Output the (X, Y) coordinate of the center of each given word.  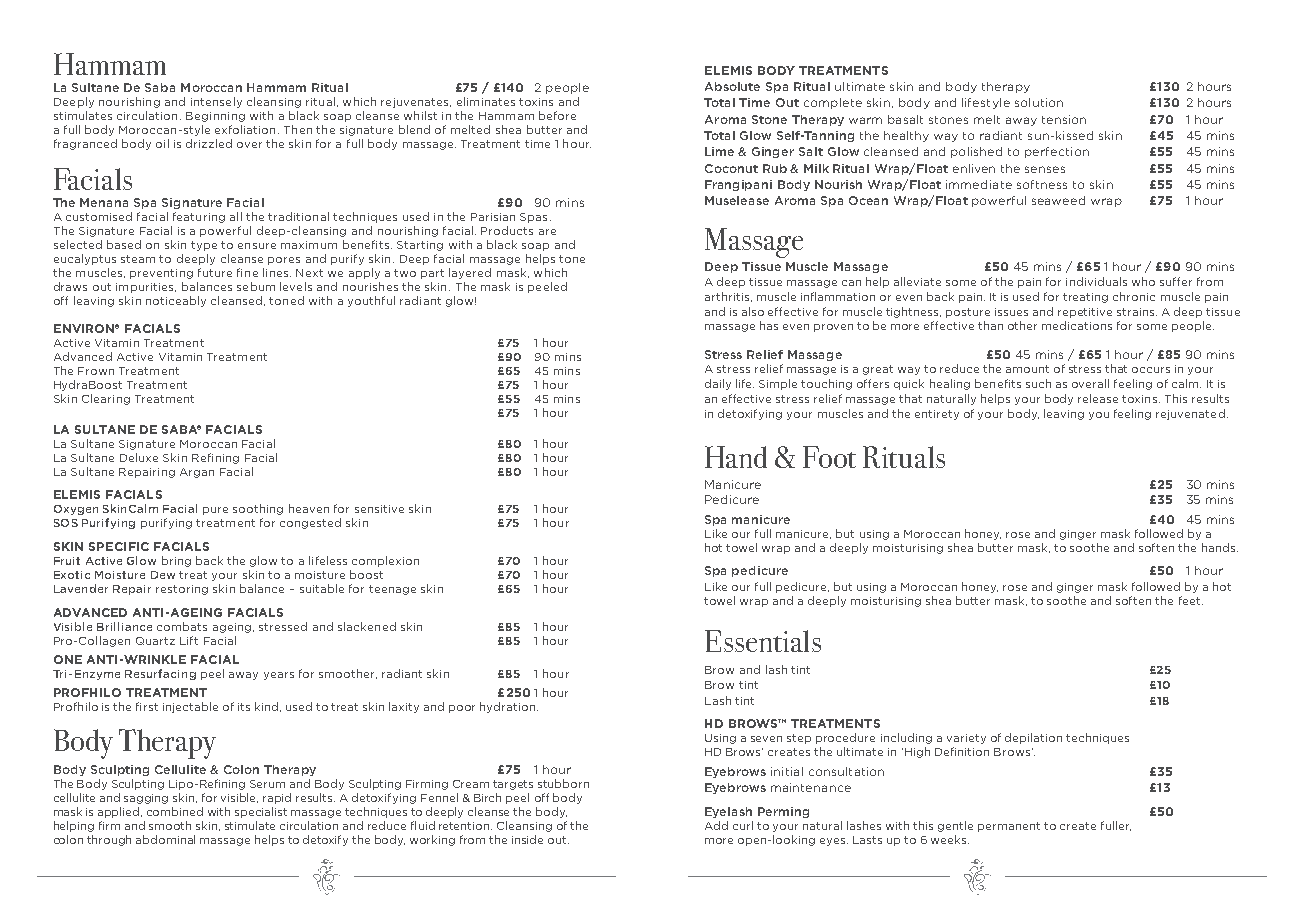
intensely (216, 102)
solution (1039, 102)
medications (1077, 325)
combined (175, 811)
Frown (96, 371)
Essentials (763, 641)
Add (716, 825)
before (557, 115)
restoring (182, 590)
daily (718, 384)
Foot (829, 457)
